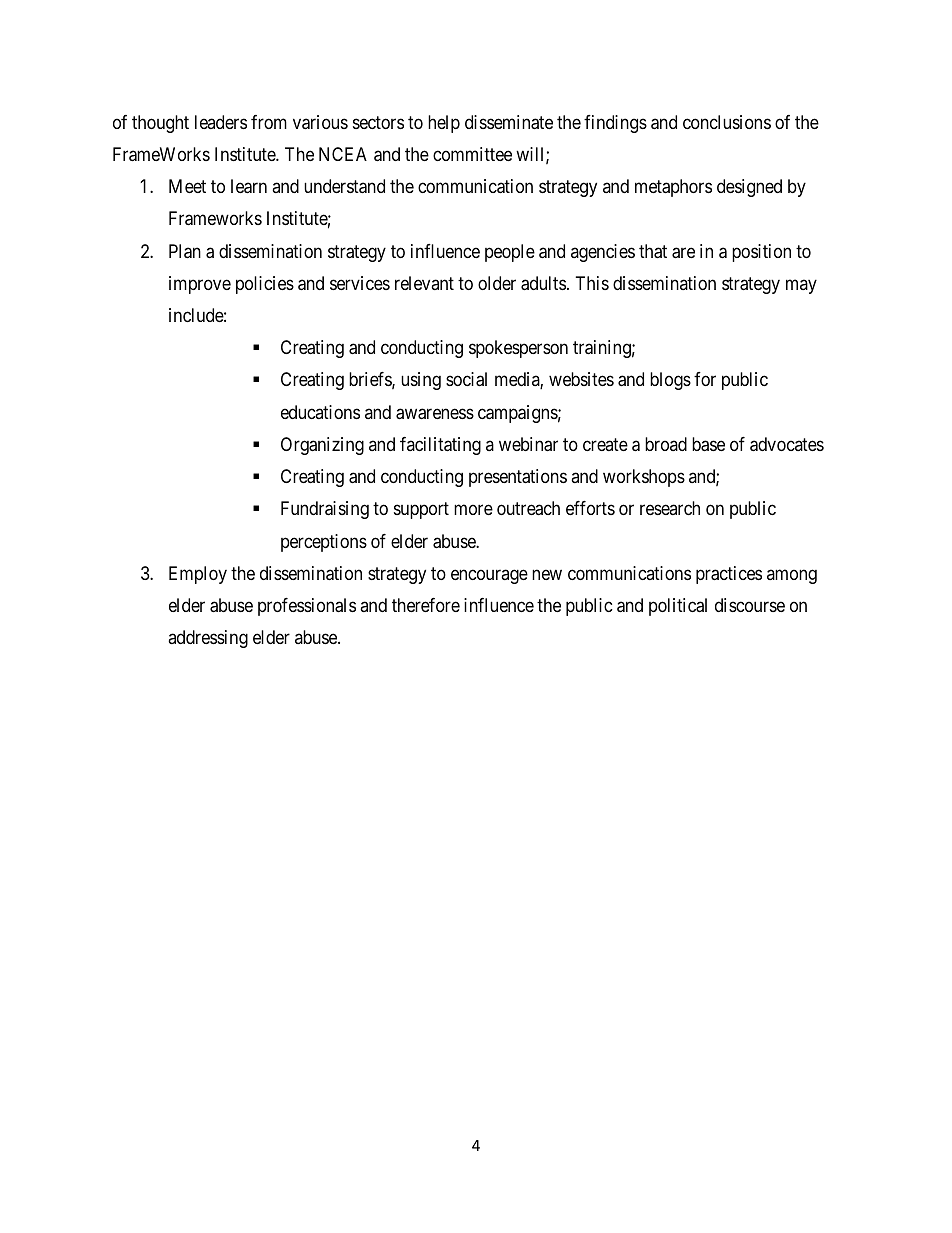 The height and width of the image is (1233, 952). What do you see at coordinates (497, 283) in the image?
I see `older` at bounding box center [497, 283].
